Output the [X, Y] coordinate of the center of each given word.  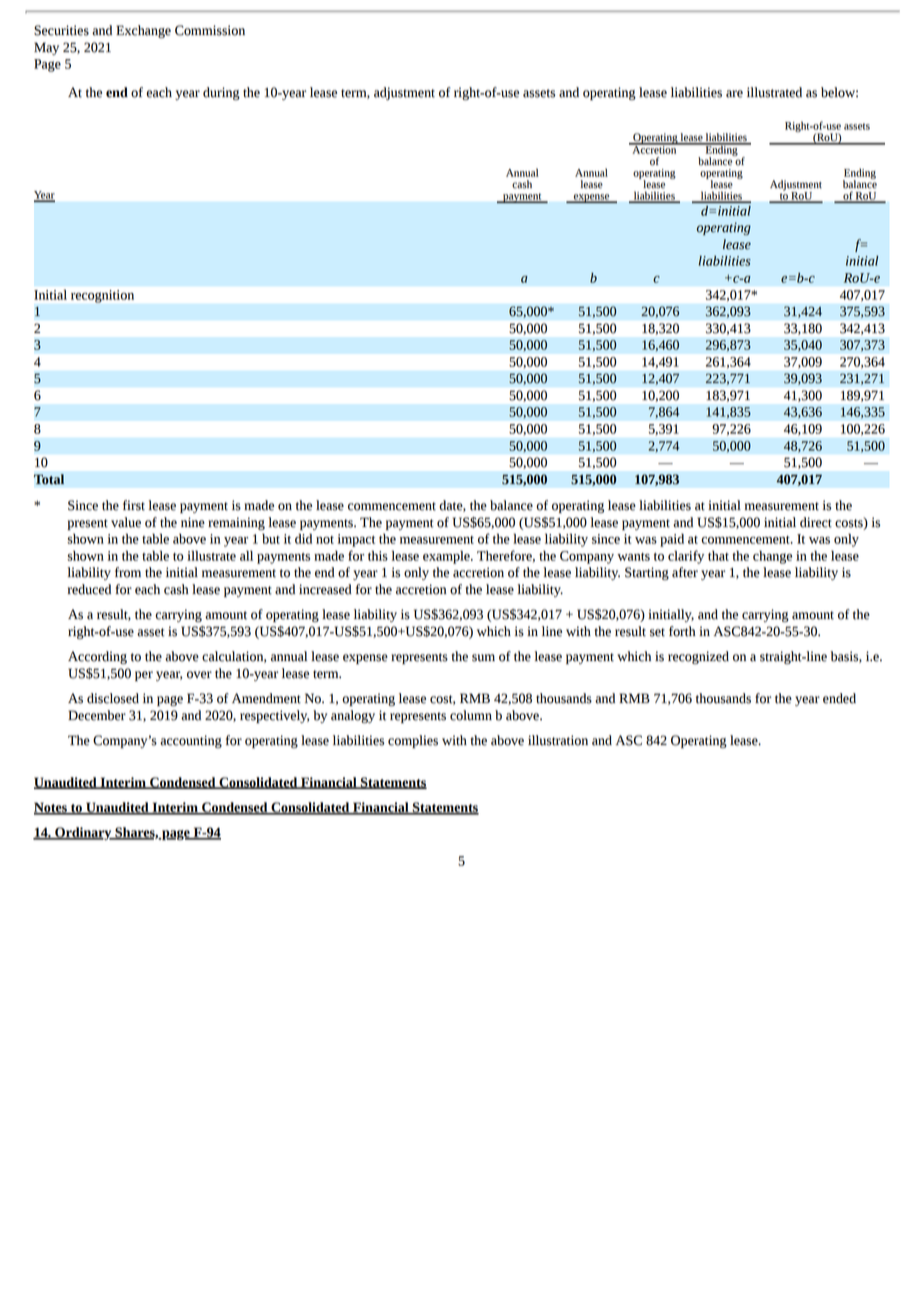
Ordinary [83, 833]
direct [816, 522]
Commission [210, 30]
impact [356, 540]
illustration [558, 740]
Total [49, 479]
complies [413, 741]
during [221, 93]
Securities [61, 30]
